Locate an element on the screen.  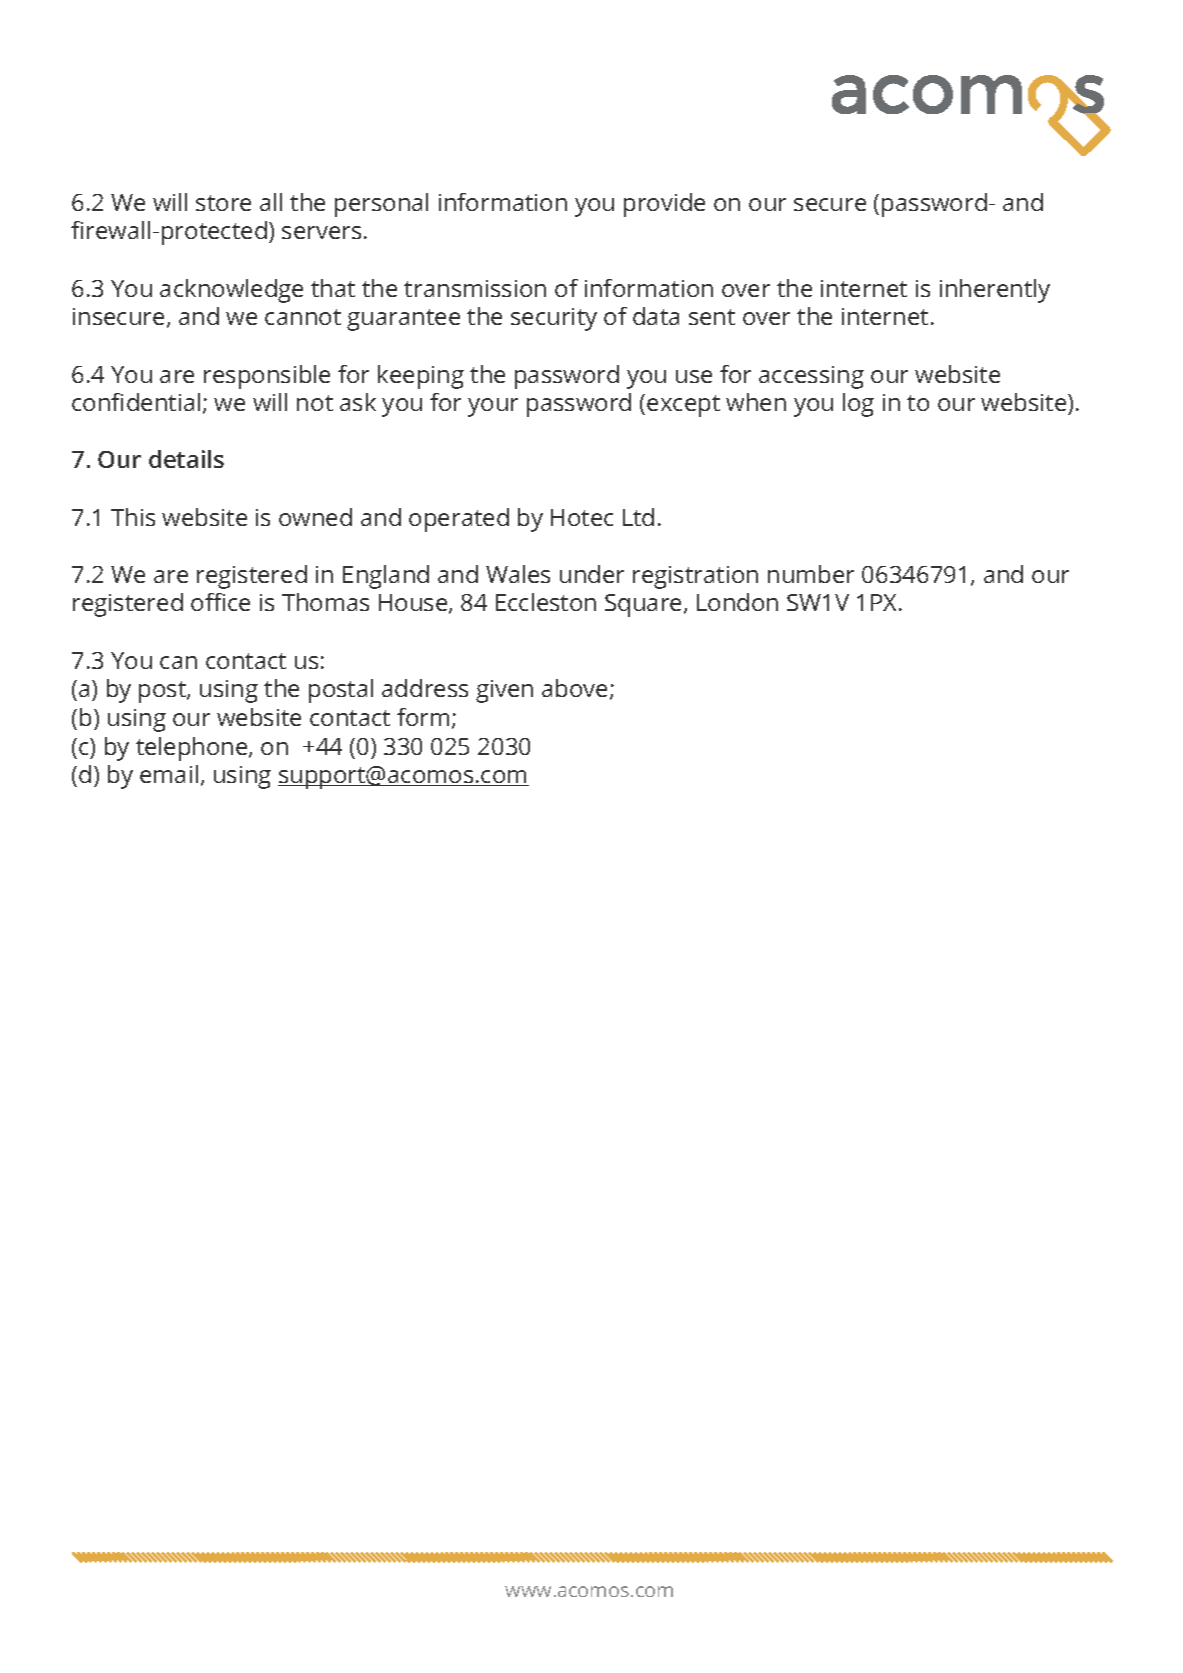
inherently is located at coordinates (995, 291).
